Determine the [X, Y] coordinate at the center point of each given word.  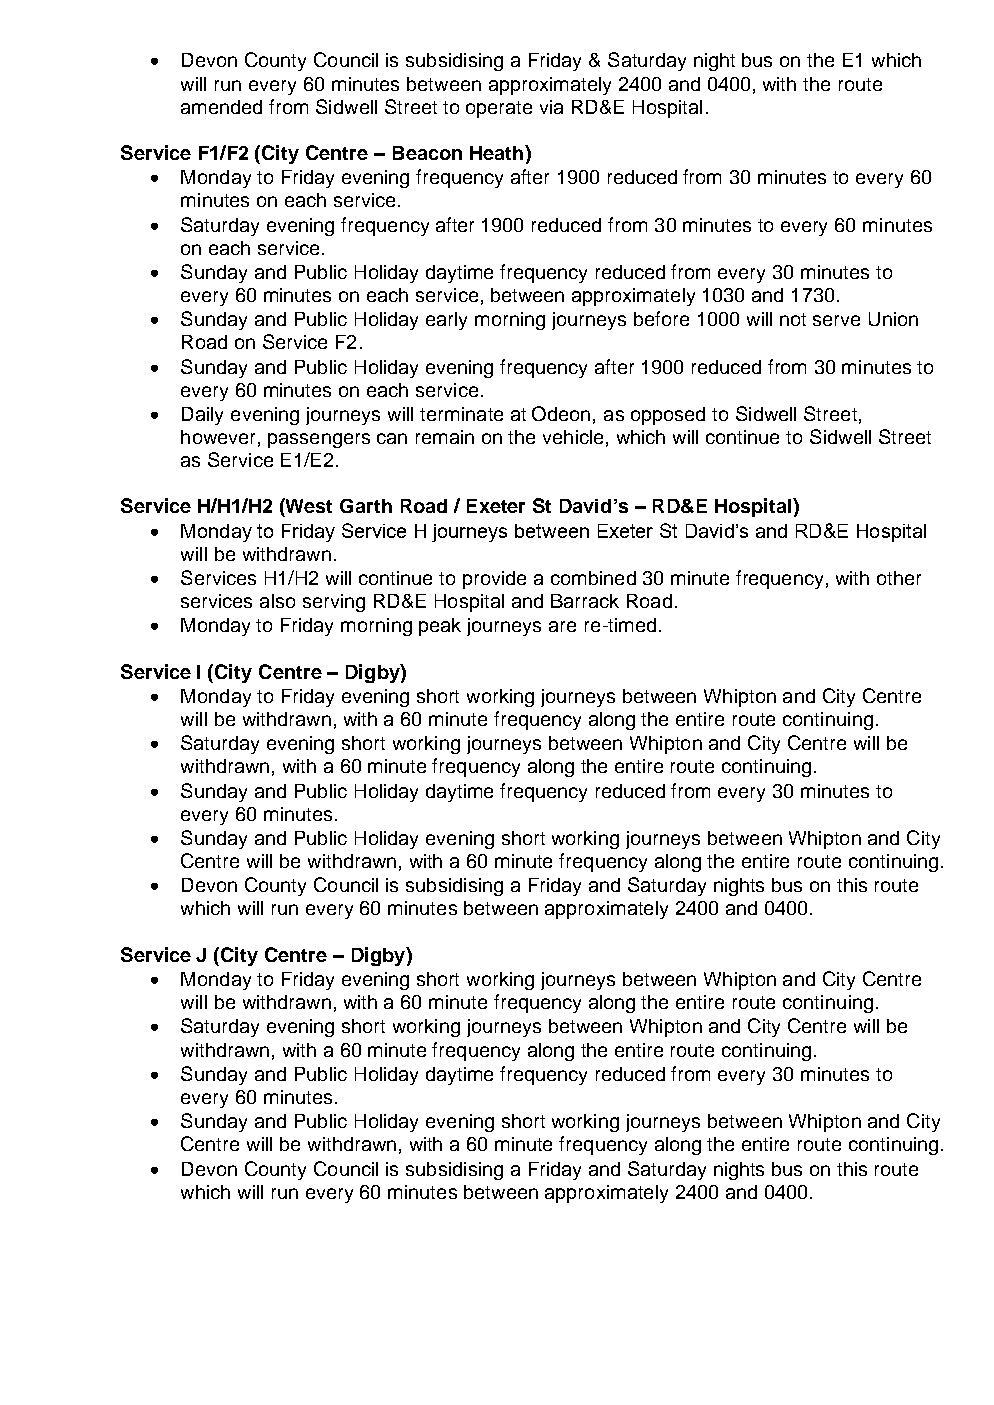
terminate [461, 414]
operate [499, 109]
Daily [202, 416]
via [551, 107]
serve [836, 320]
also [277, 601]
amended [221, 107]
